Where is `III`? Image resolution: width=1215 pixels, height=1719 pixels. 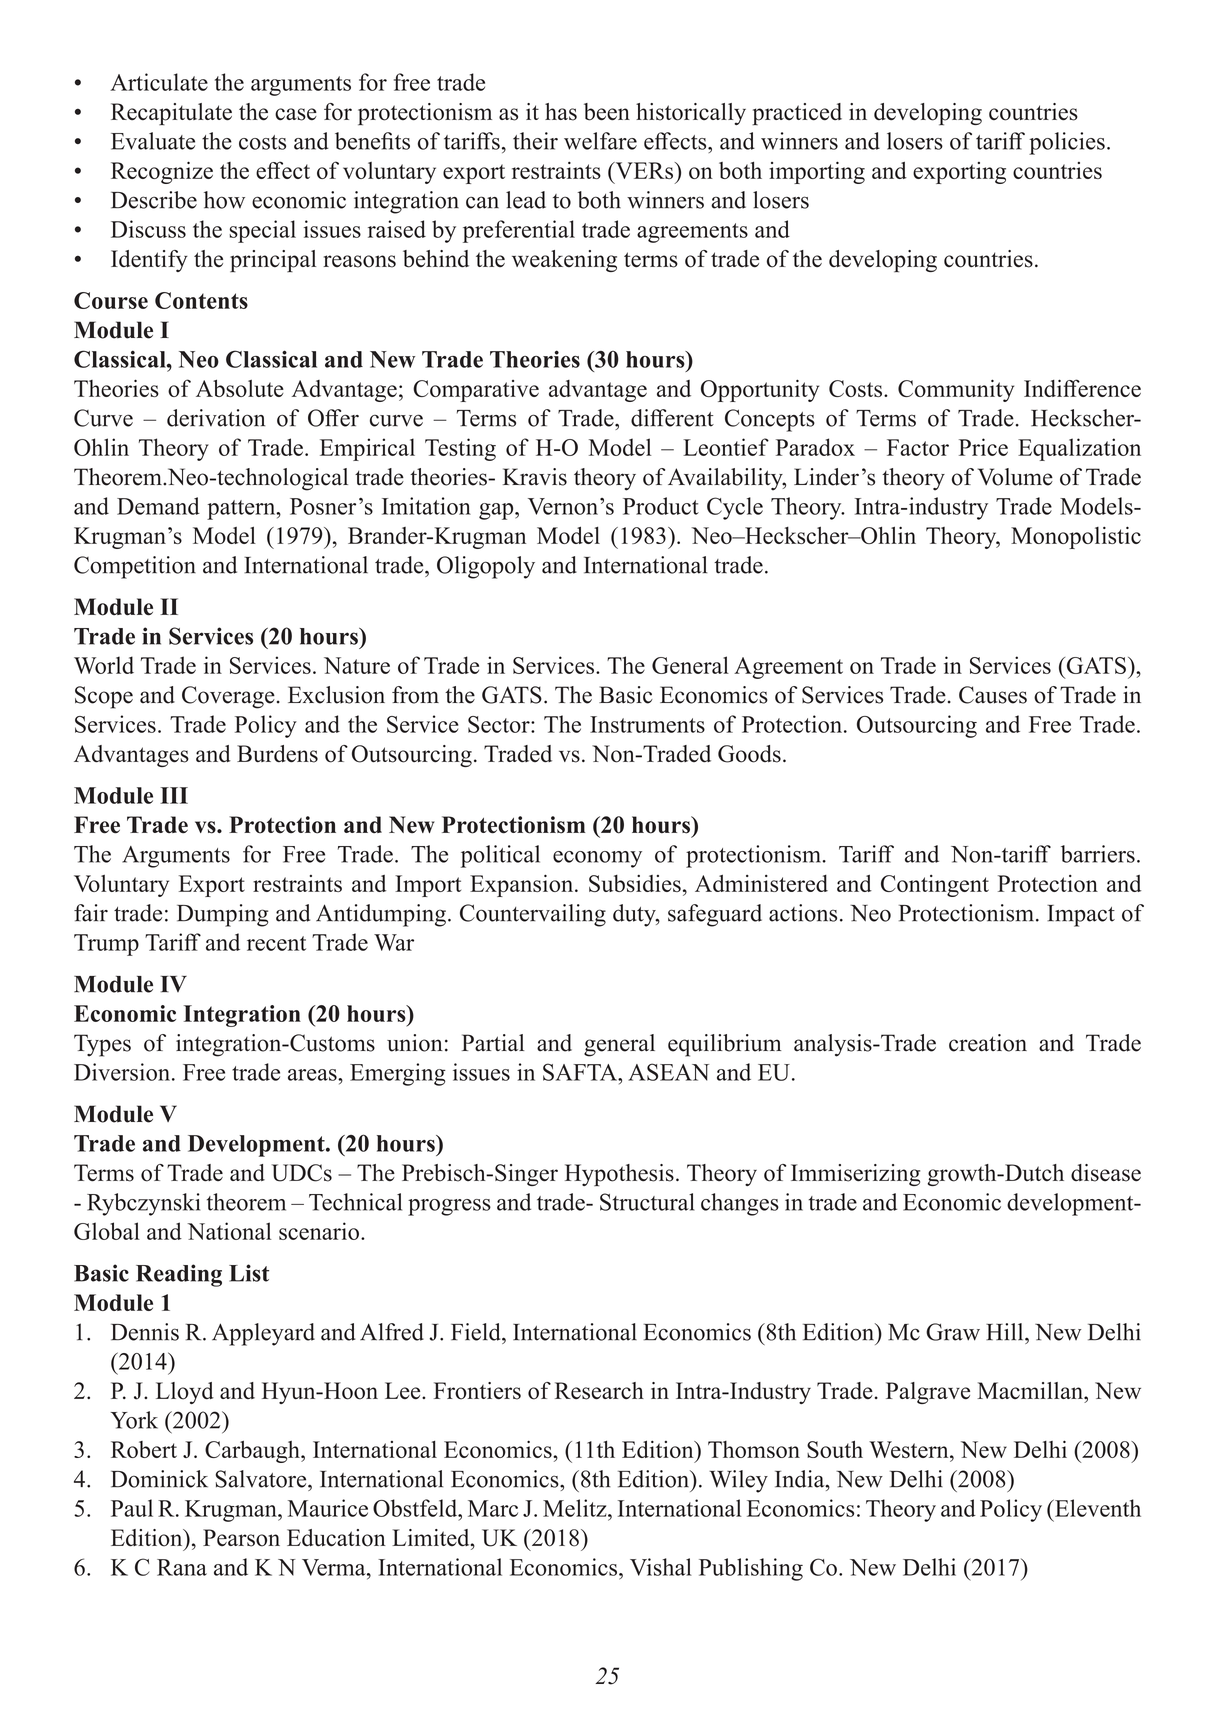
III is located at coordinates (174, 795).
